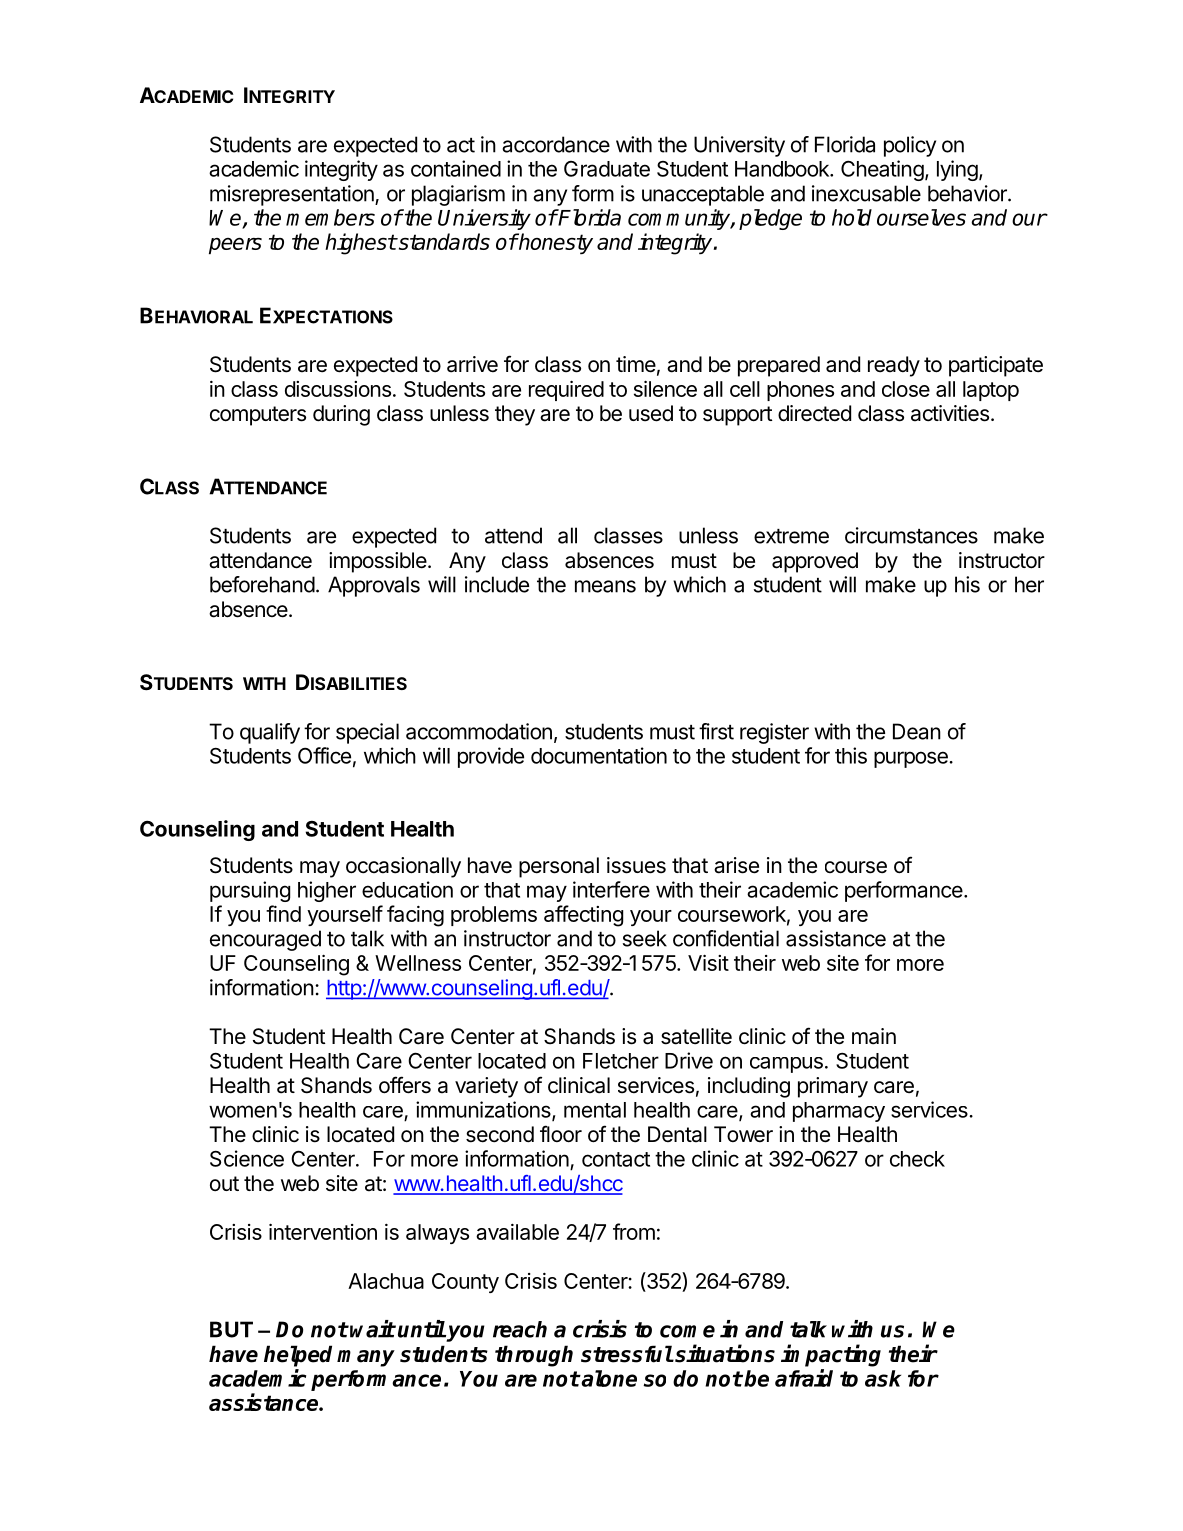 This screenshot has width=1183, height=1531. What do you see at coordinates (607, 169) in the screenshot?
I see `Graduate` at bounding box center [607, 169].
